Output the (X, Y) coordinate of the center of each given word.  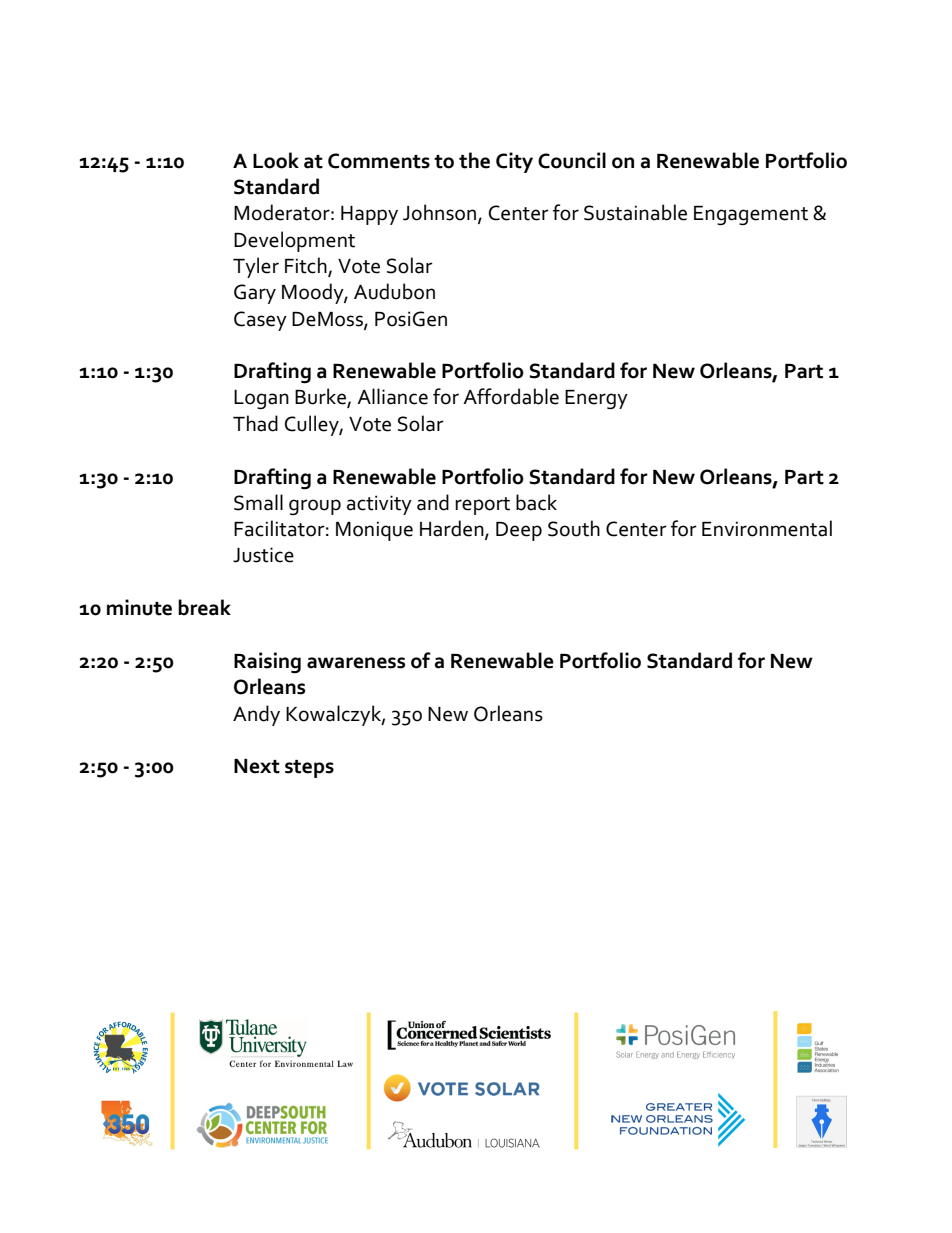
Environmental (767, 528)
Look (276, 160)
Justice (263, 555)
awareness (356, 663)
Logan (261, 400)
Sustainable (635, 212)
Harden (453, 529)
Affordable (511, 396)
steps (309, 769)
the (474, 160)
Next (257, 766)
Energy (596, 400)
